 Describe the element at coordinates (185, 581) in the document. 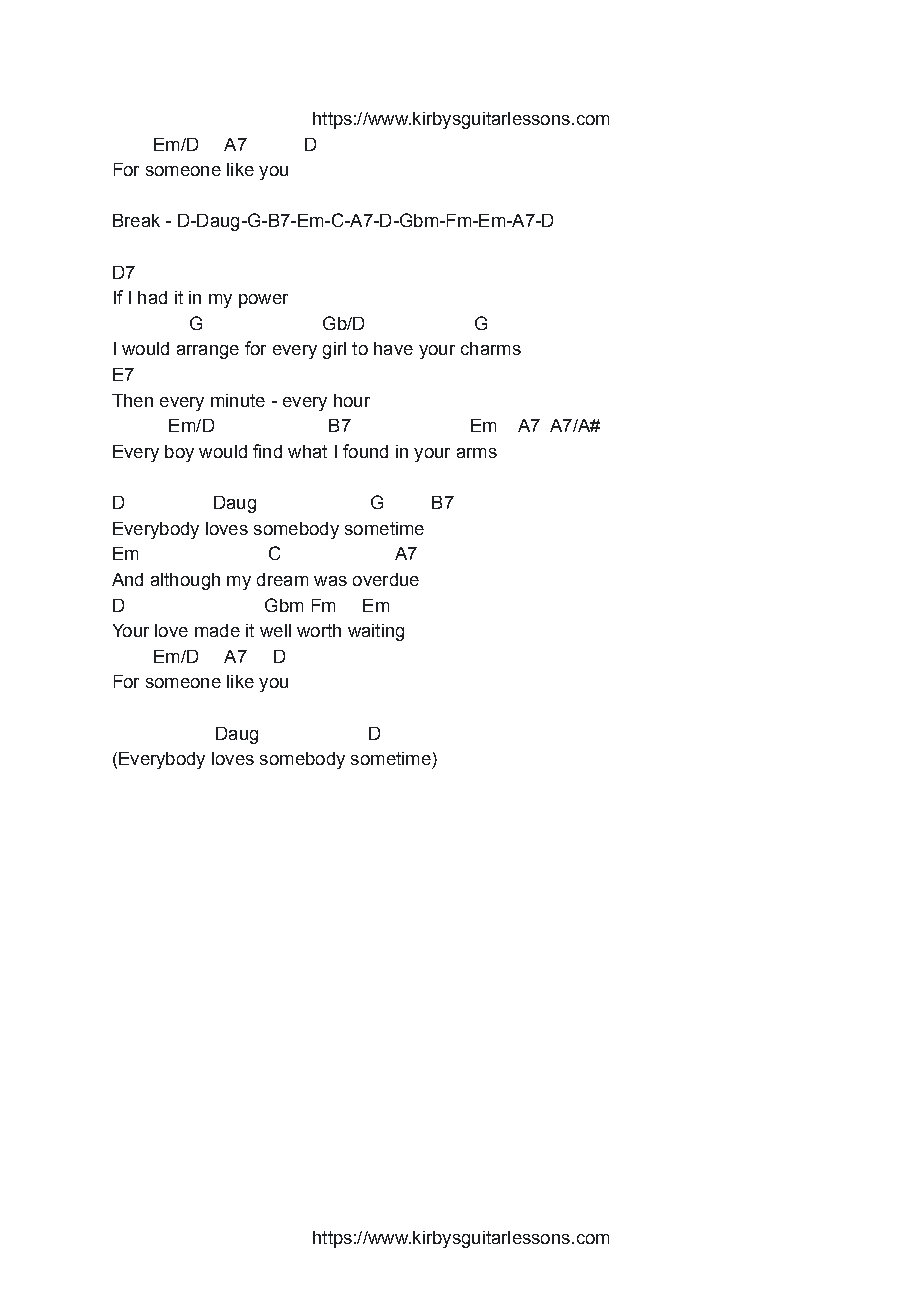

I see `although` at that location.
